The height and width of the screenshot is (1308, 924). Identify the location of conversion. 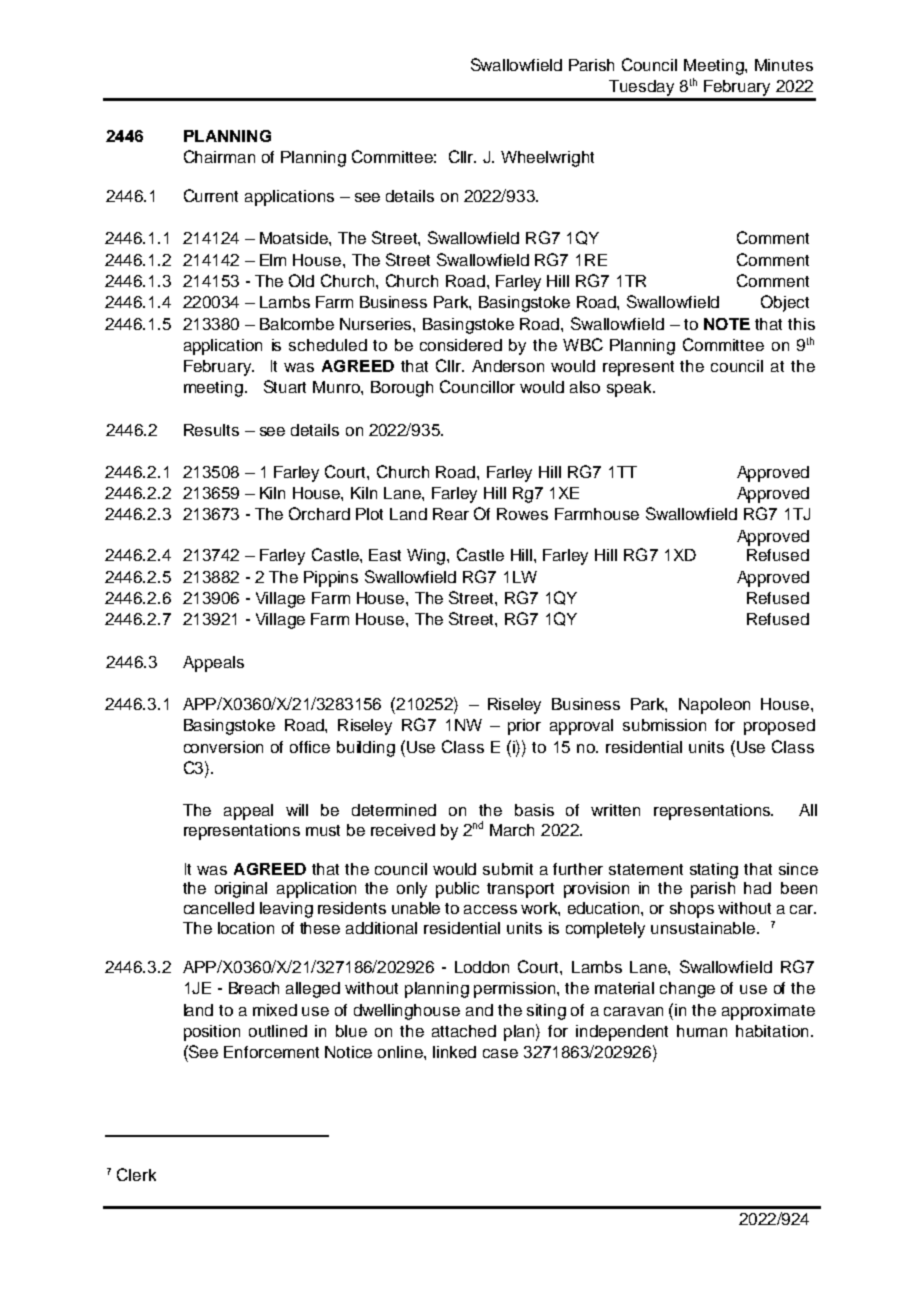
(223, 747).
